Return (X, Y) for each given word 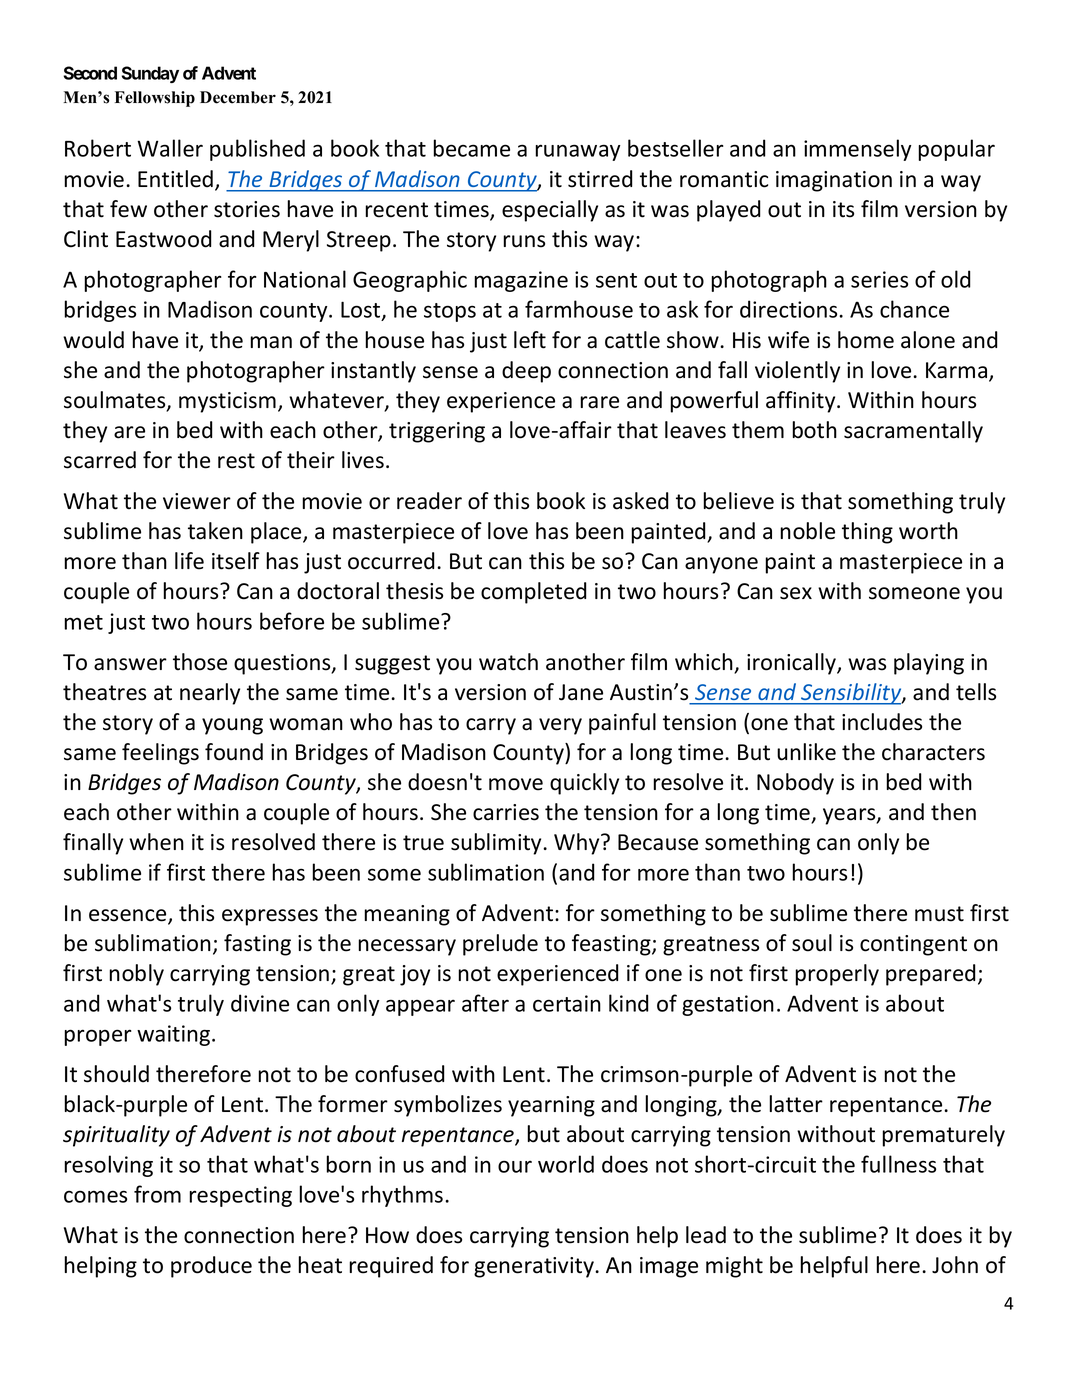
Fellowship (155, 99)
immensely (857, 150)
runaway (577, 152)
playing (929, 664)
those (200, 662)
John (955, 1265)
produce (211, 1267)
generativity (535, 1267)
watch (508, 662)
